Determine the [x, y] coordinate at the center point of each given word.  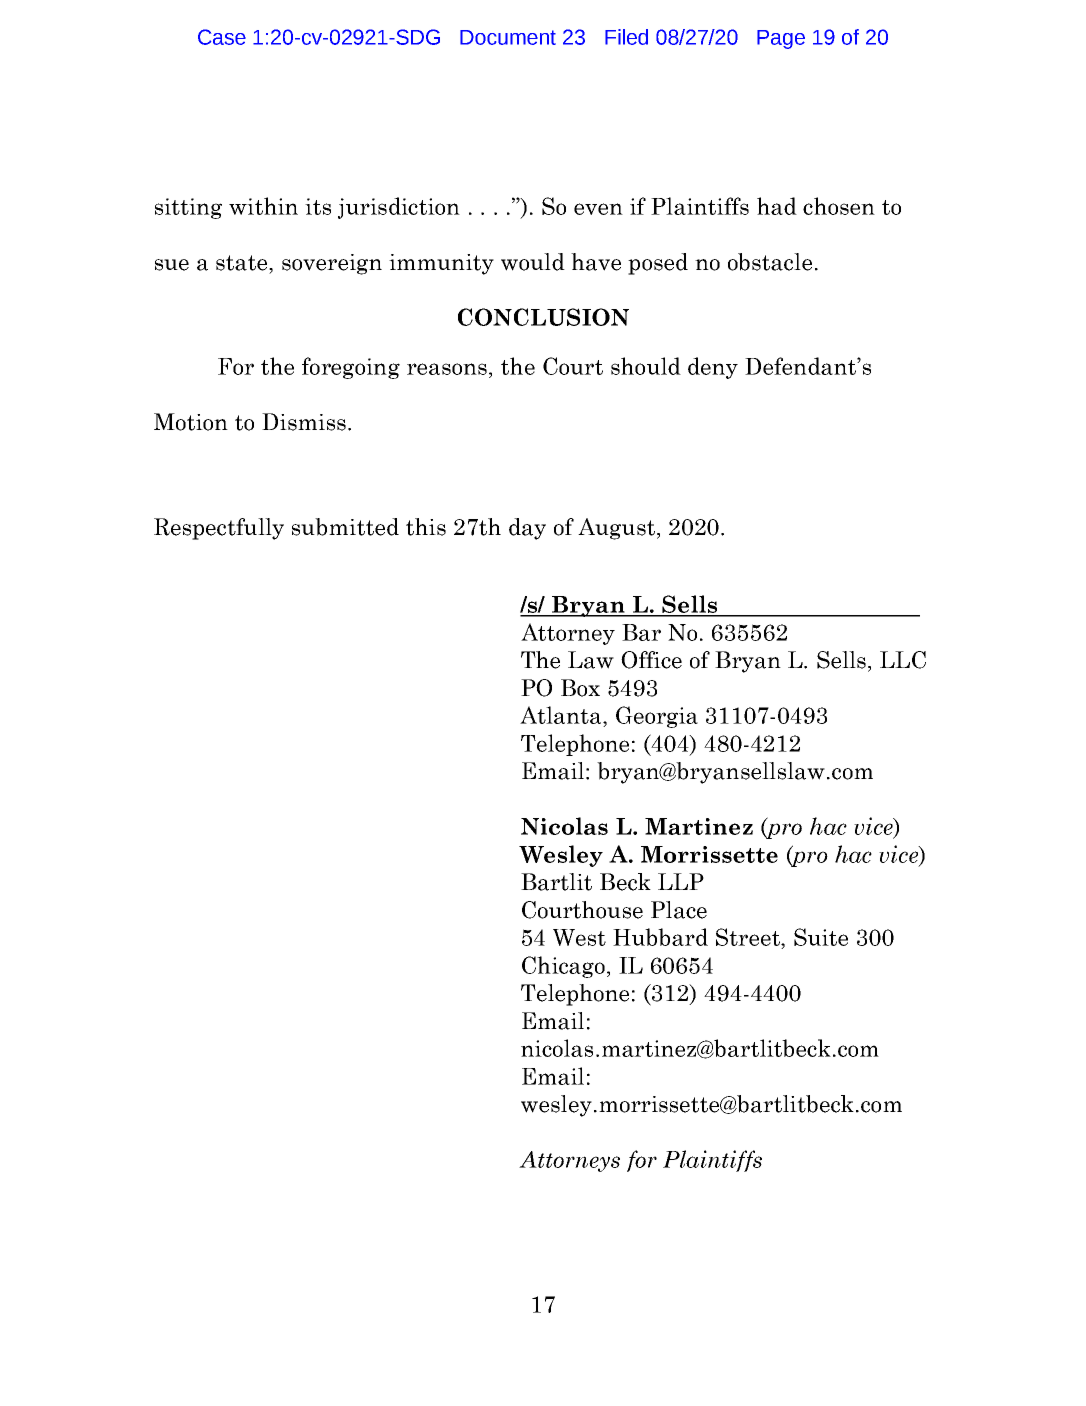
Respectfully [219, 529]
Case [222, 37]
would [533, 262]
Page [781, 39]
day [527, 529]
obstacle [770, 262]
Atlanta [562, 715]
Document [508, 37]
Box [580, 688]
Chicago [563, 967]
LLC [903, 660]
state [243, 263]
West [579, 937]
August [616, 529]
